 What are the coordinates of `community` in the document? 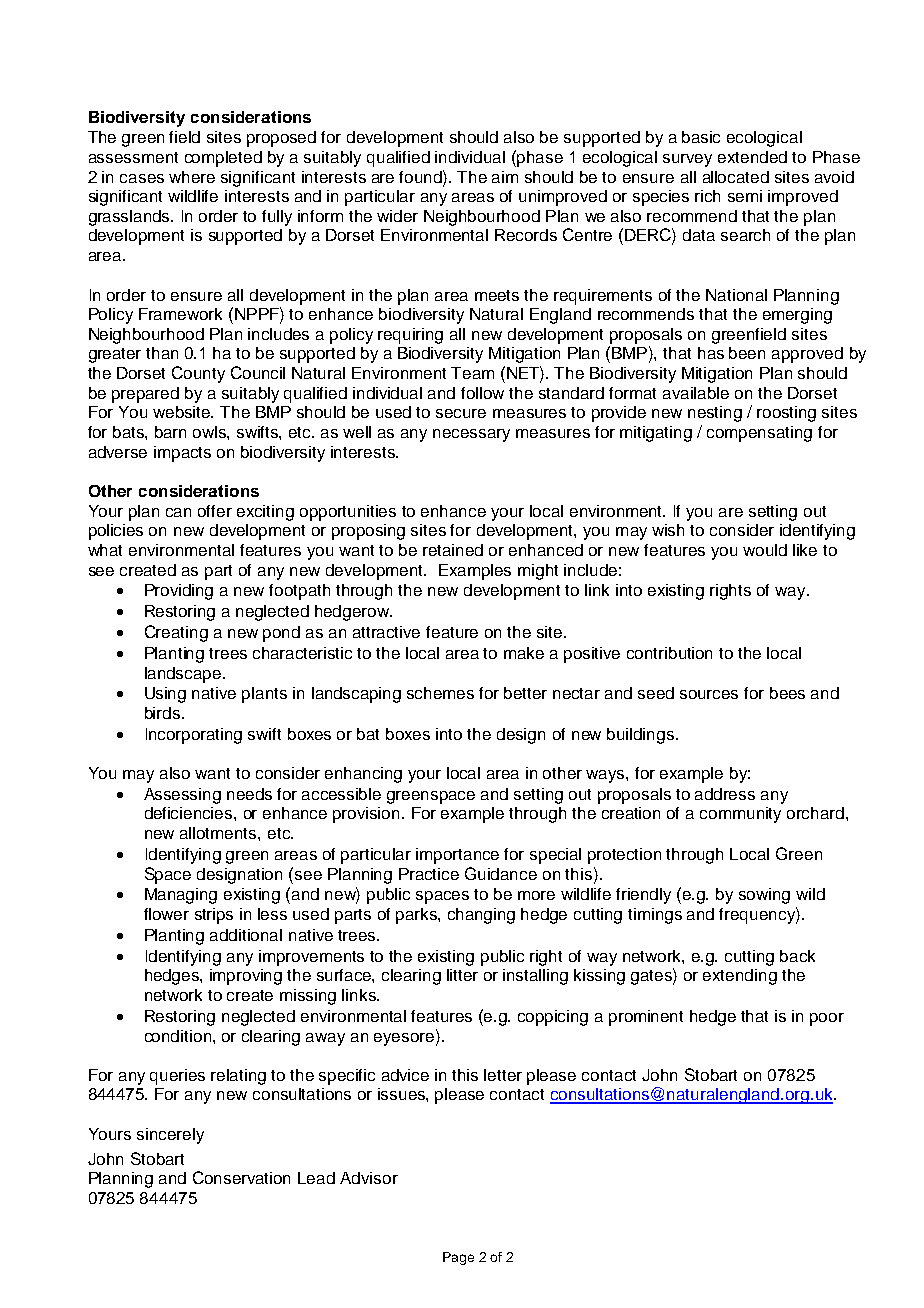 It's located at (740, 815).
